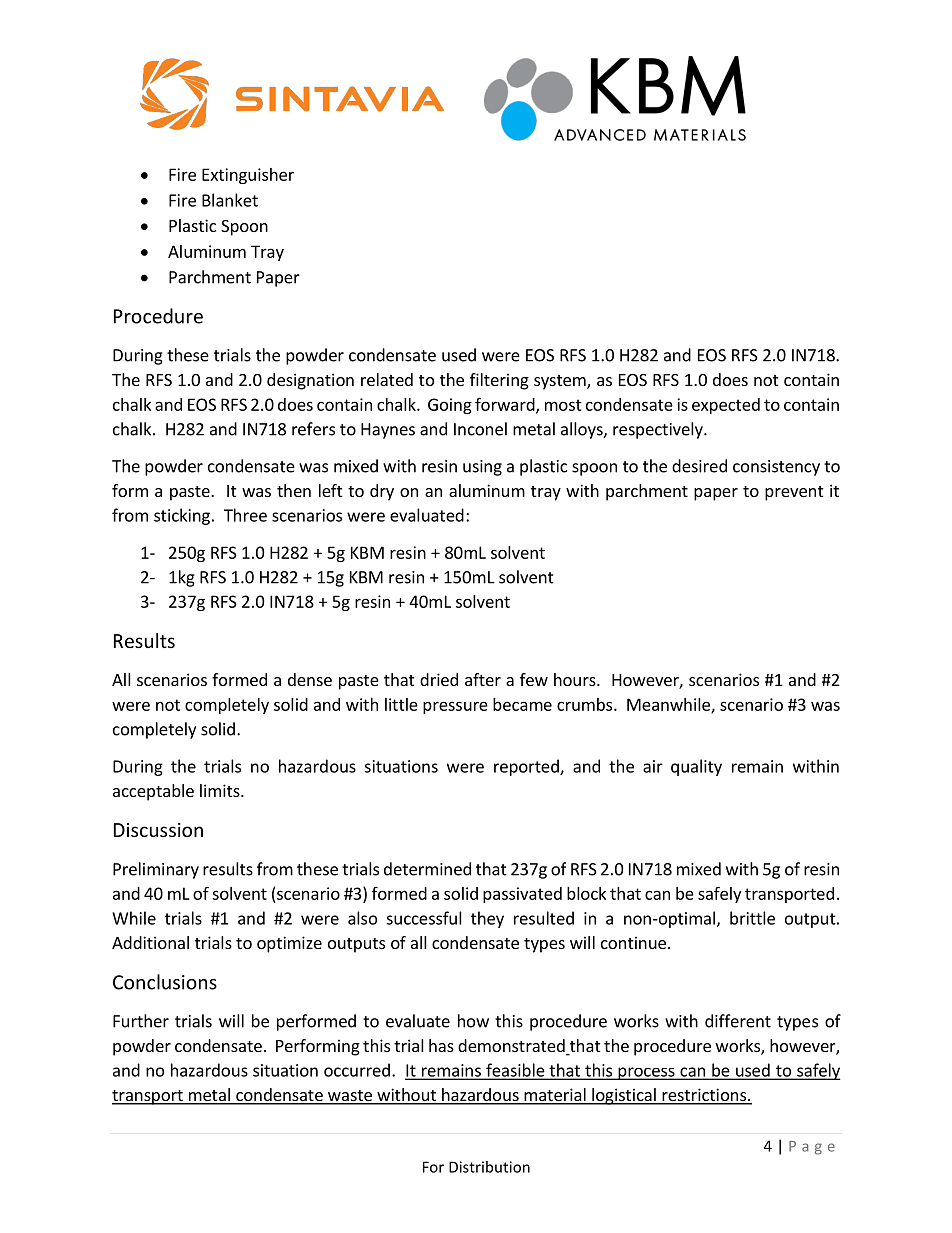  What do you see at coordinates (489, 1167) in the screenshot?
I see `Distribution` at bounding box center [489, 1167].
